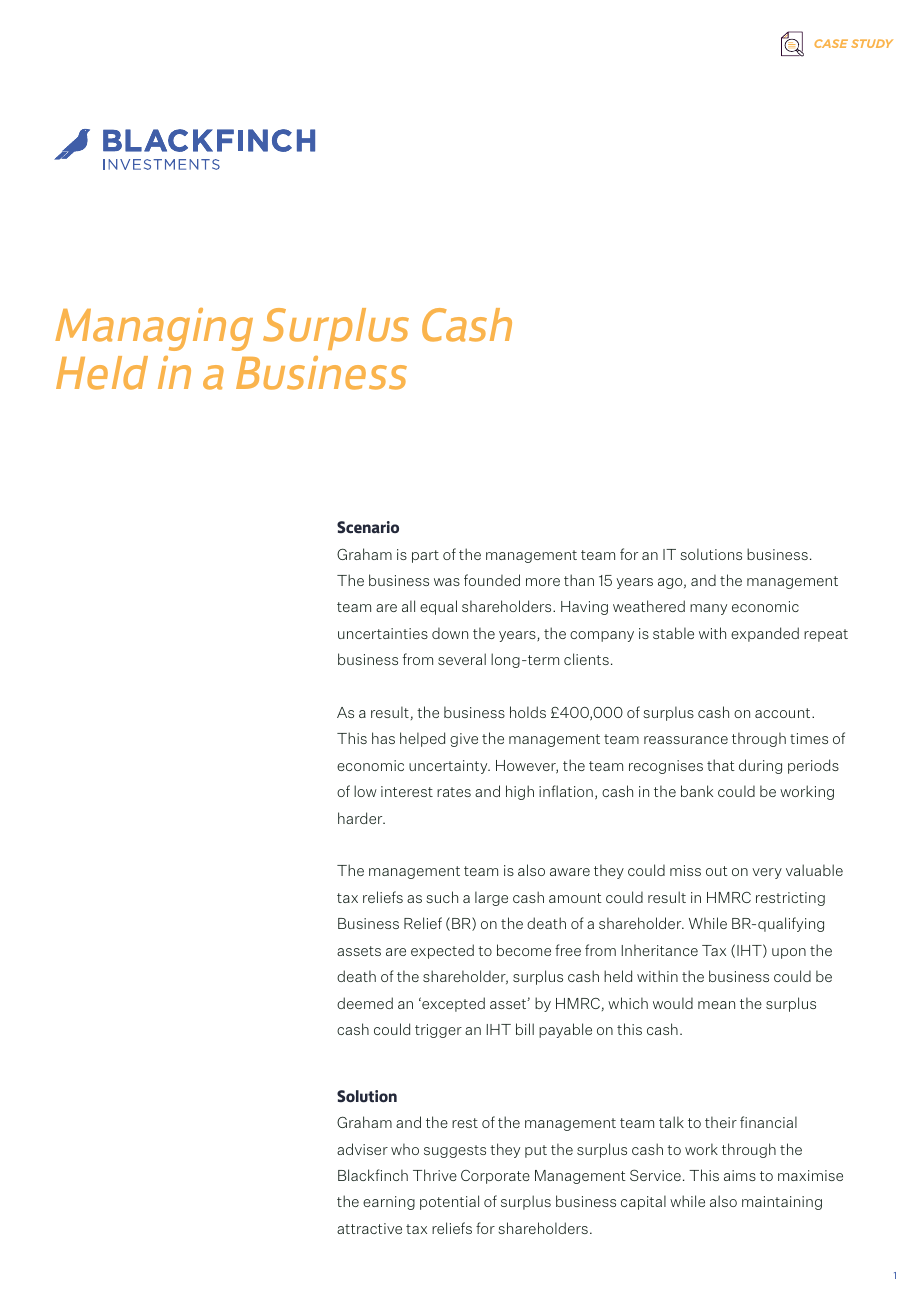  Describe the element at coordinates (425, 556) in the screenshot. I see `part` at that location.
